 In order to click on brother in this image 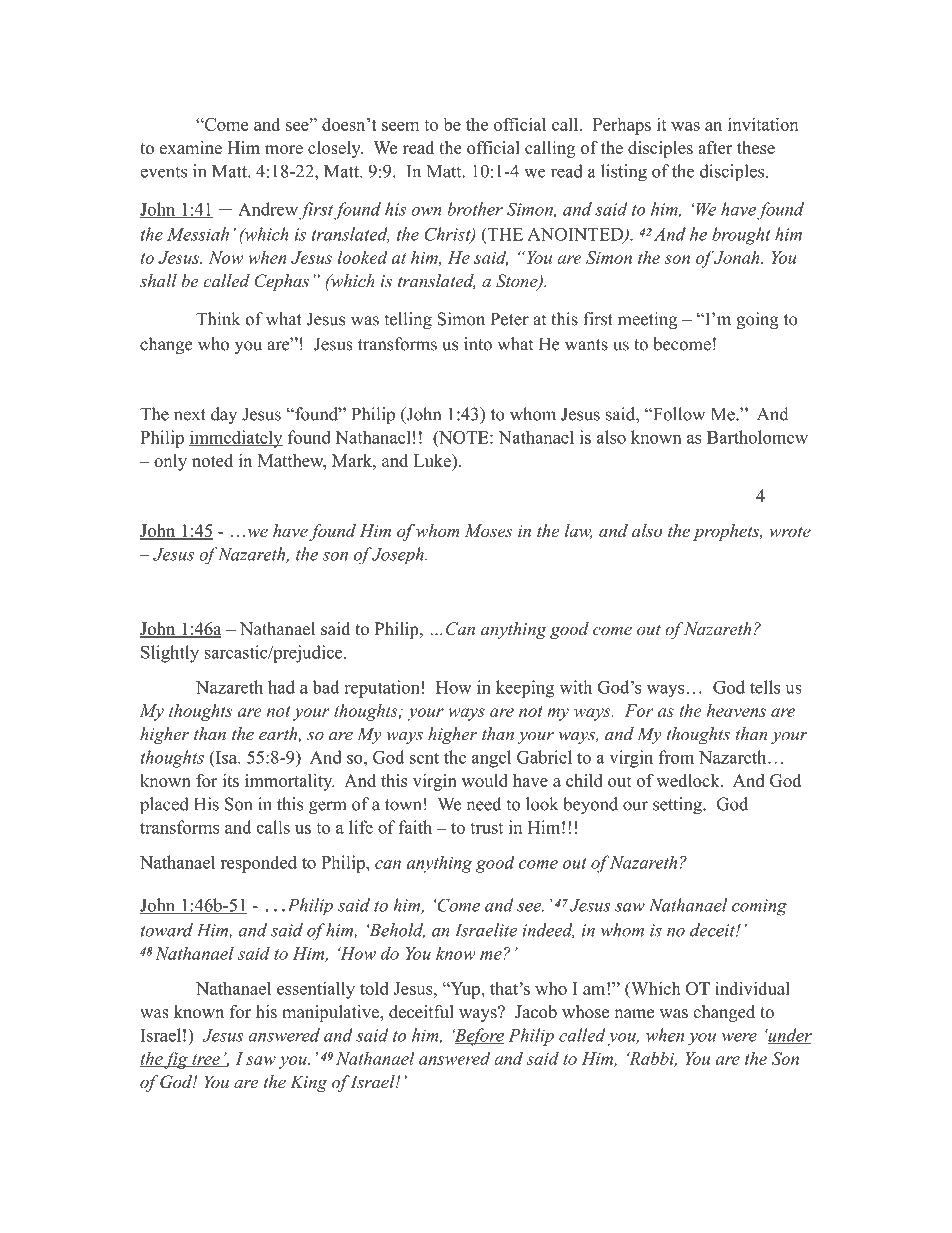, I will do `click(475, 209)`.
